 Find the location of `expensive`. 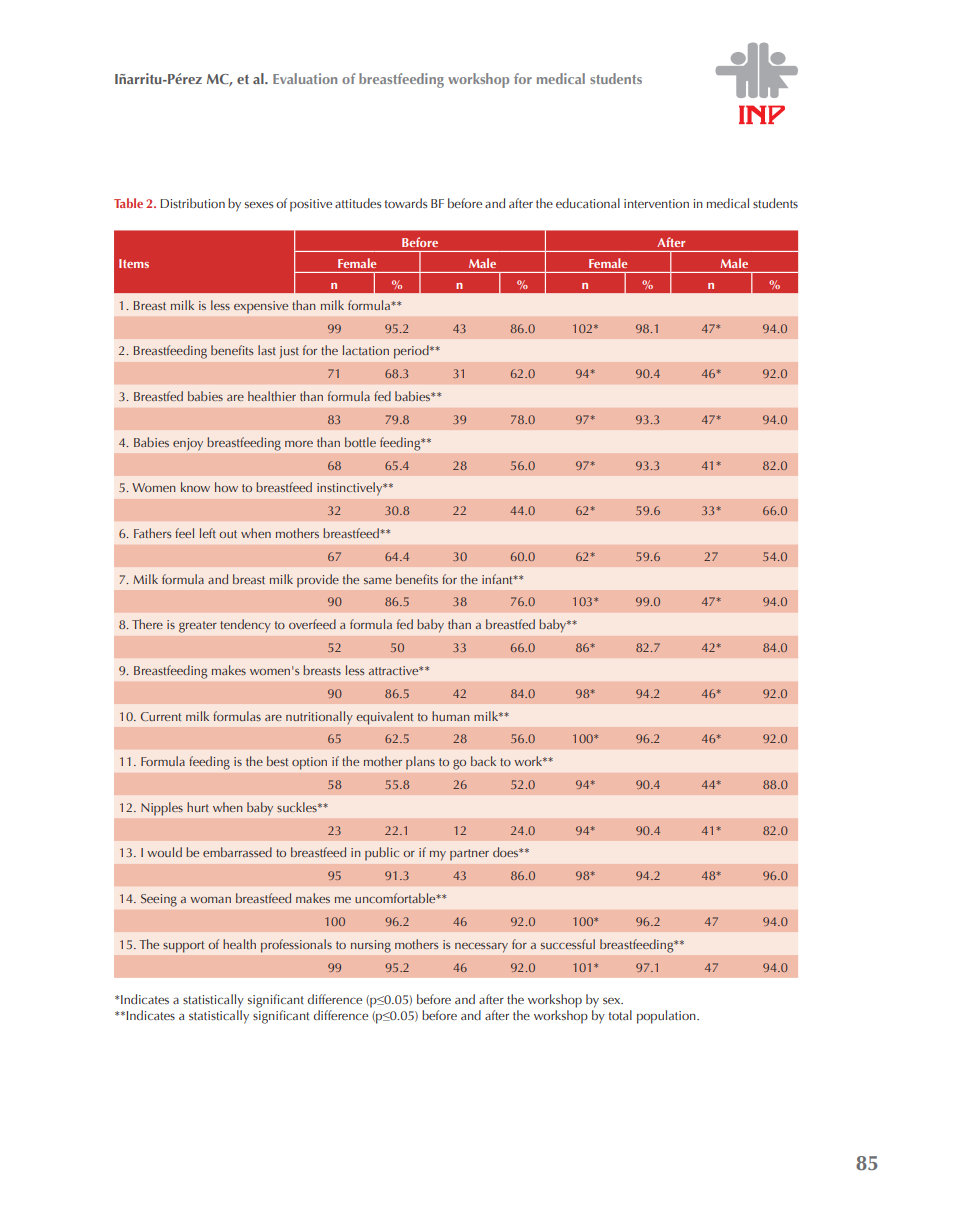

expensive is located at coordinates (261, 307).
